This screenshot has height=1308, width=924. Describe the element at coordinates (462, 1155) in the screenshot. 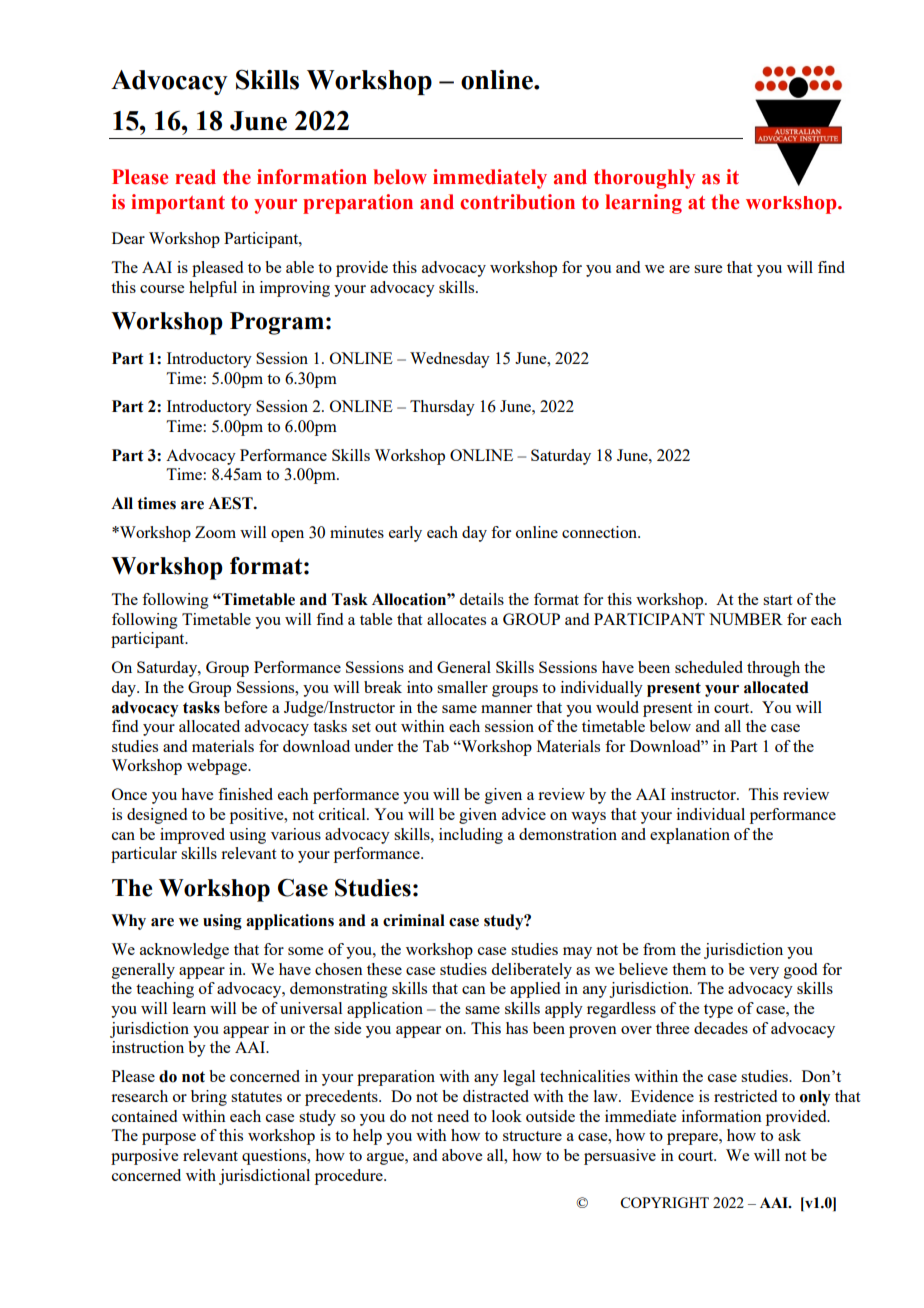

I see `above` at that location.
